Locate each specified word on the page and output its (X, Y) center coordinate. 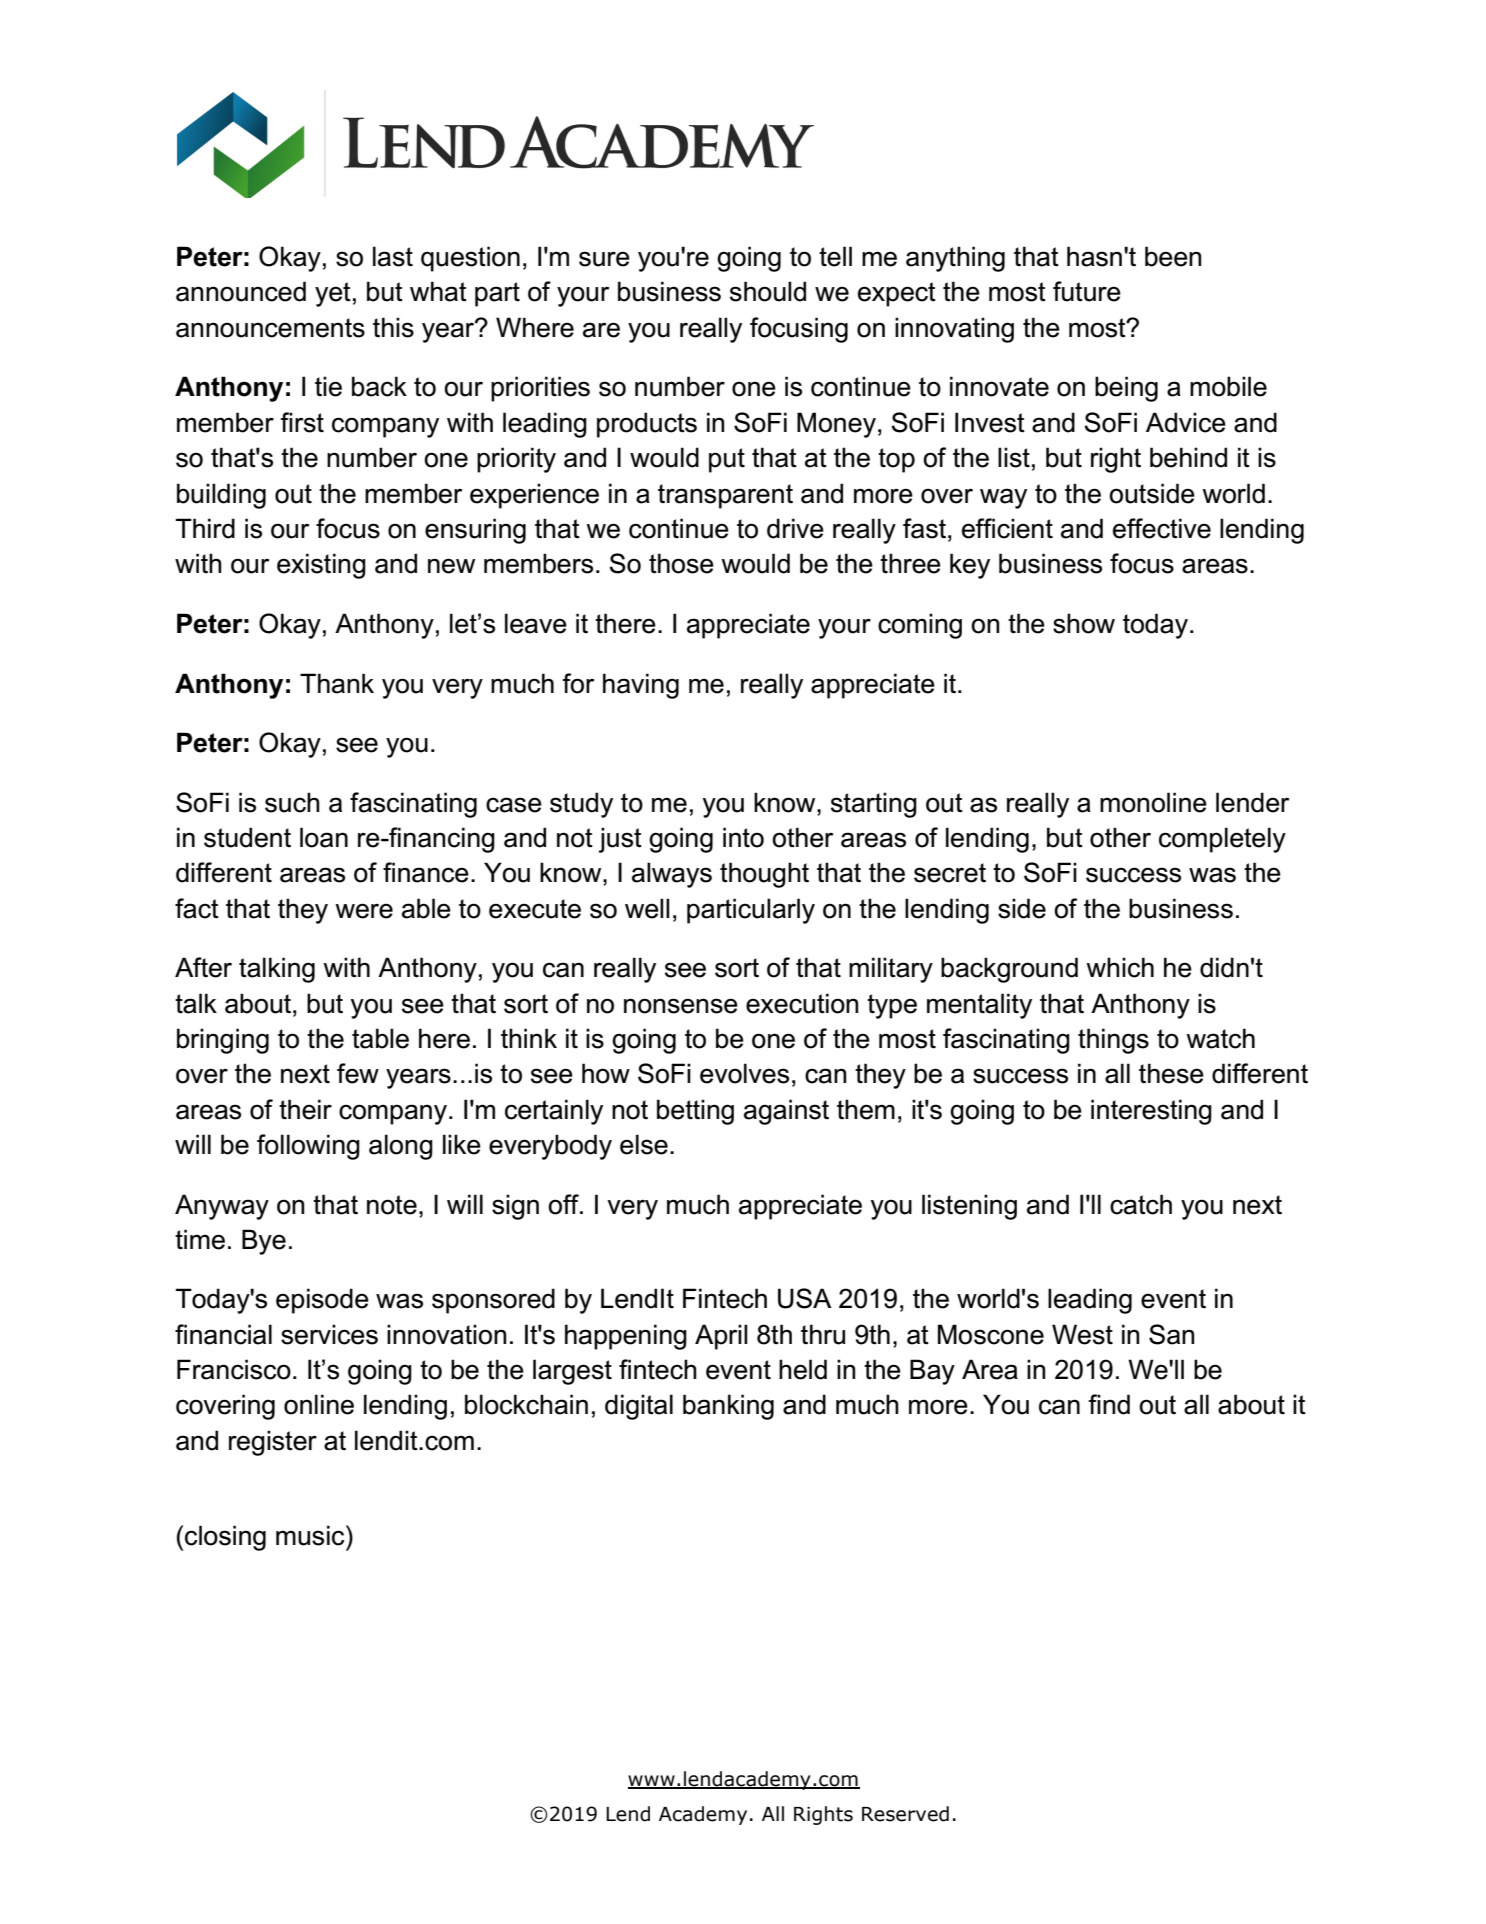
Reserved (905, 1814)
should (768, 291)
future (1087, 291)
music (311, 1535)
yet (333, 294)
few (358, 1073)
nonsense (681, 1006)
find (1109, 1404)
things (1113, 1041)
